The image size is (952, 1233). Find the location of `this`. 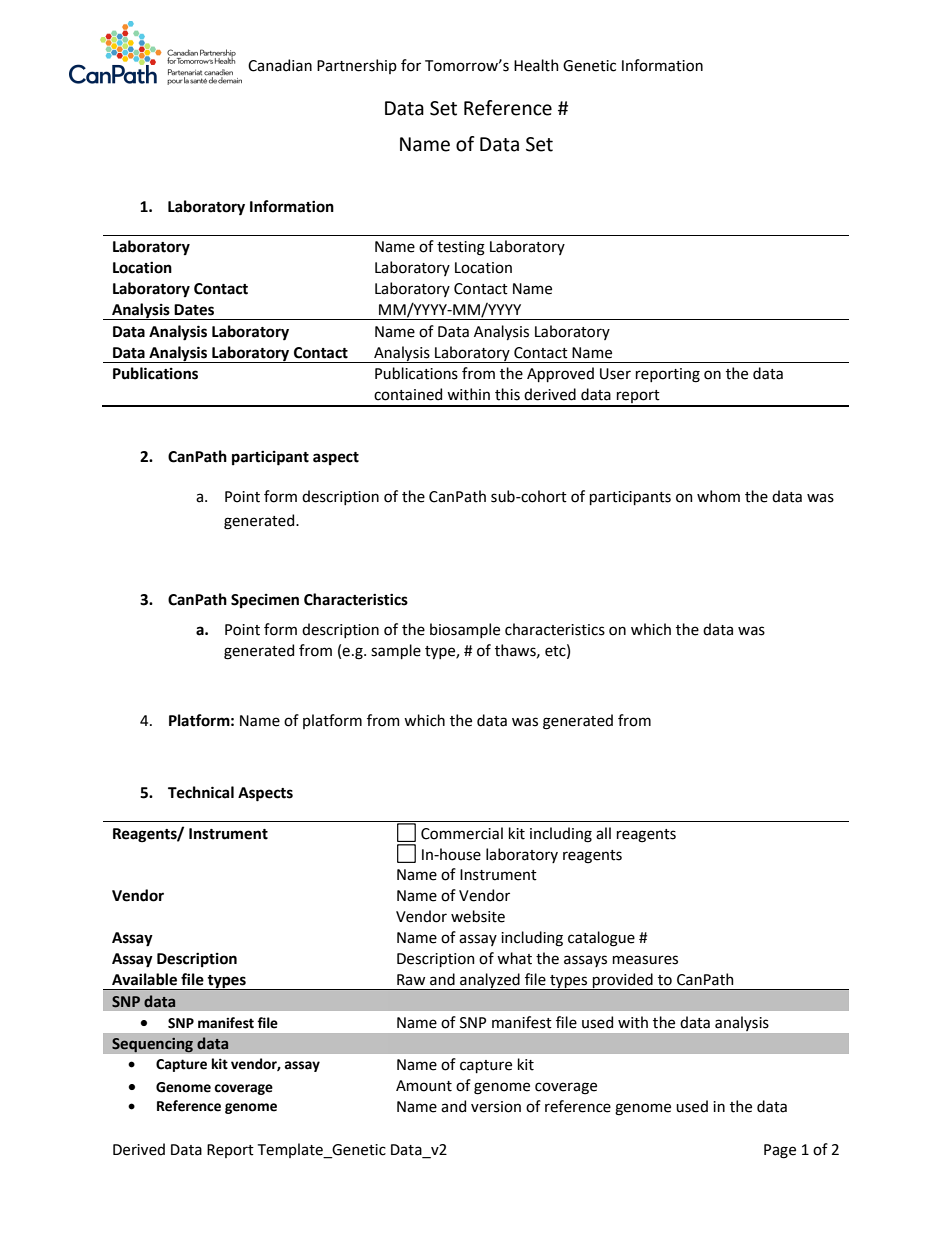

this is located at coordinates (507, 394).
